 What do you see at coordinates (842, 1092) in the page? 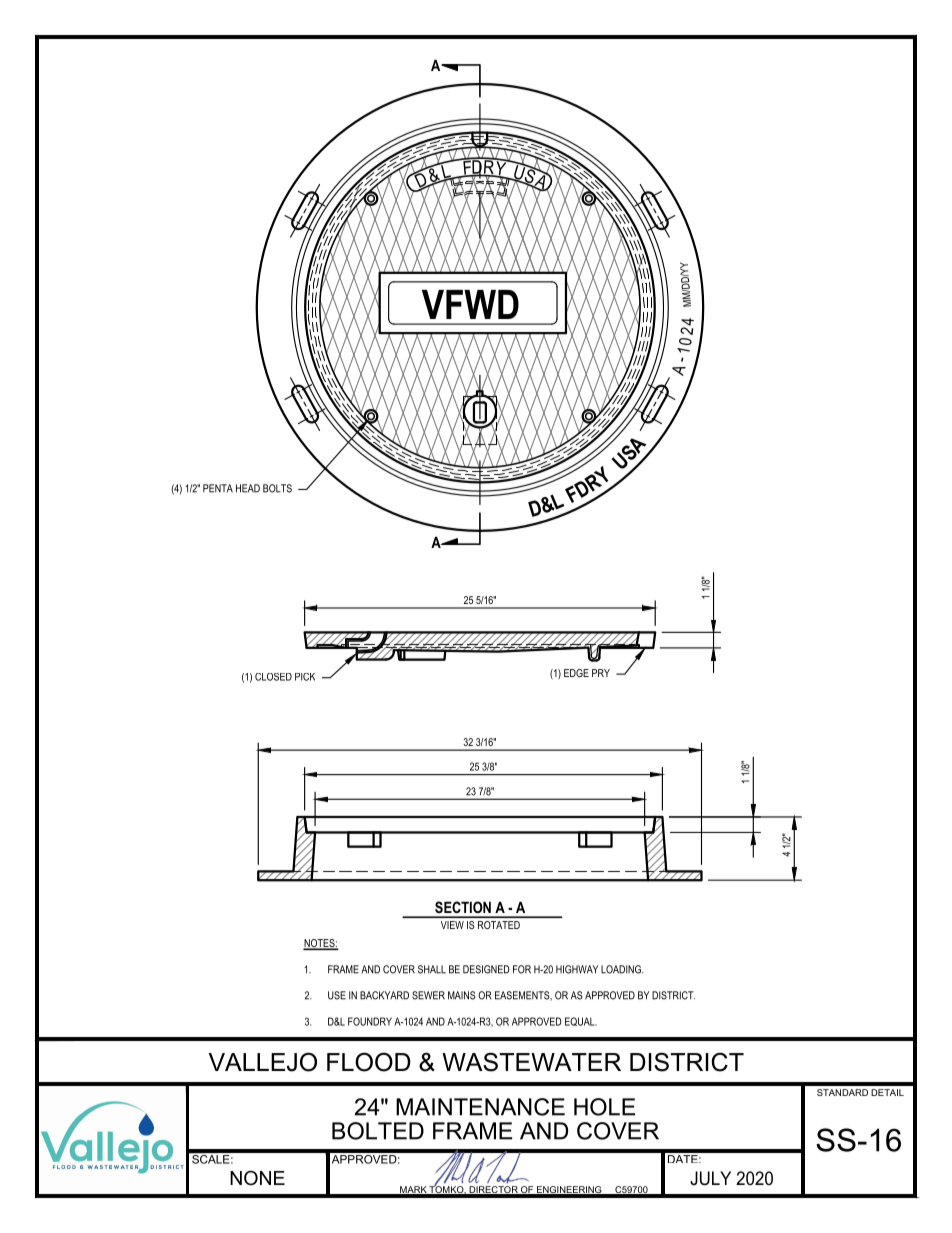
I see `STANDARD` at bounding box center [842, 1092].
